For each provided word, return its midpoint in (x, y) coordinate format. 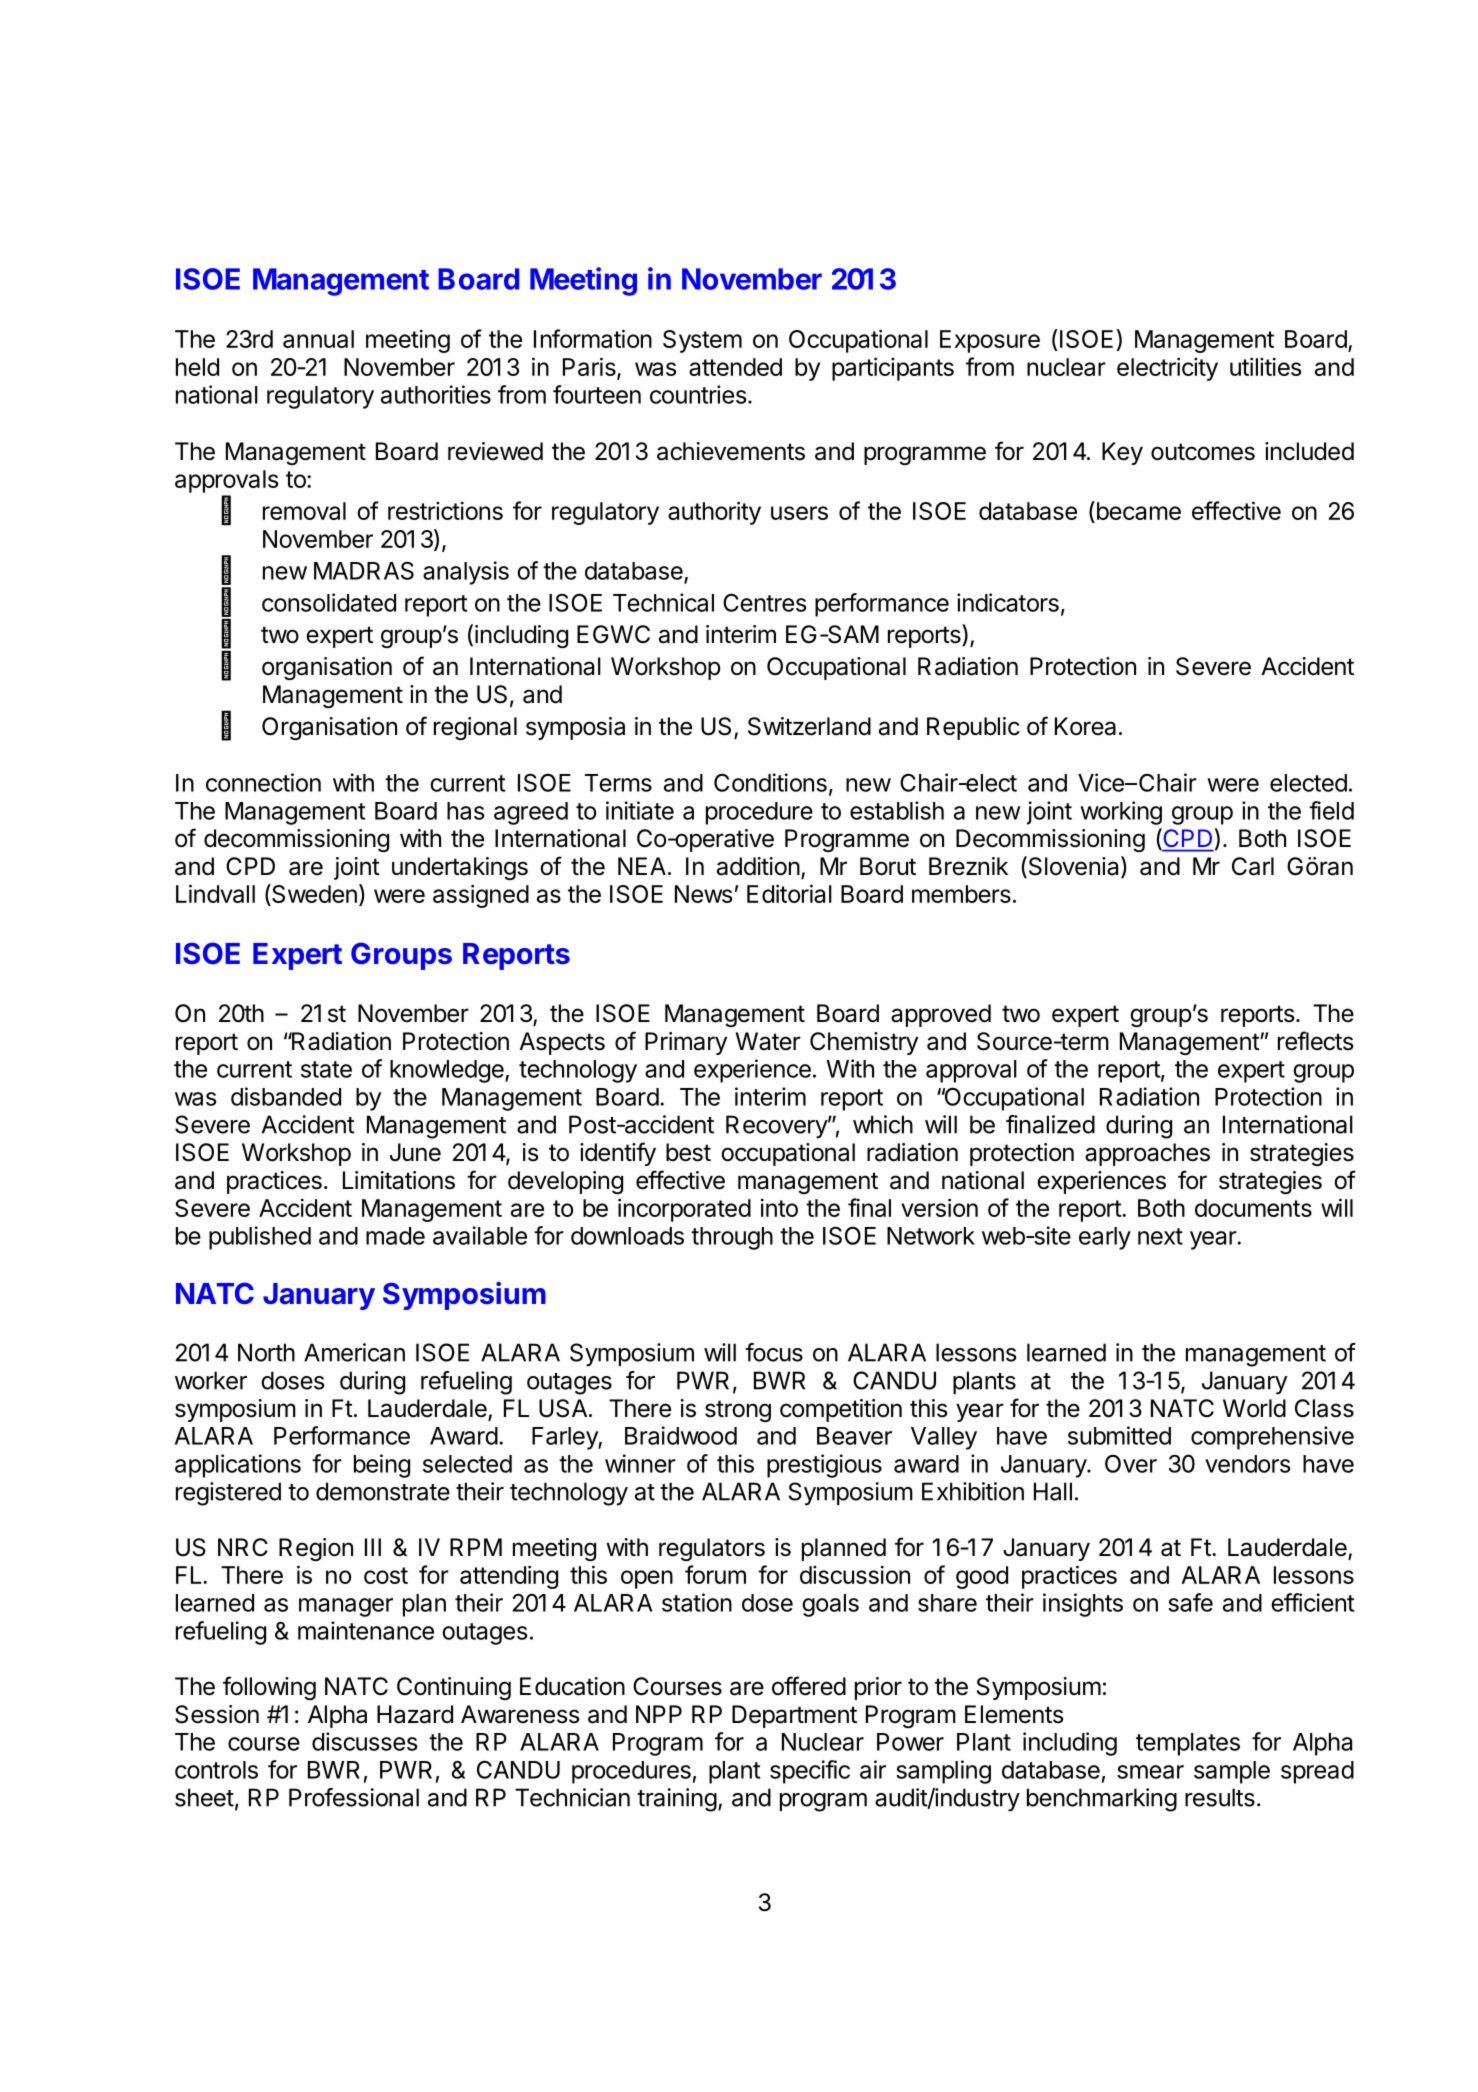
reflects (1315, 1041)
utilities (1265, 366)
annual (318, 339)
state (326, 1069)
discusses (364, 1741)
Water (768, 1041)
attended (735, 367)
